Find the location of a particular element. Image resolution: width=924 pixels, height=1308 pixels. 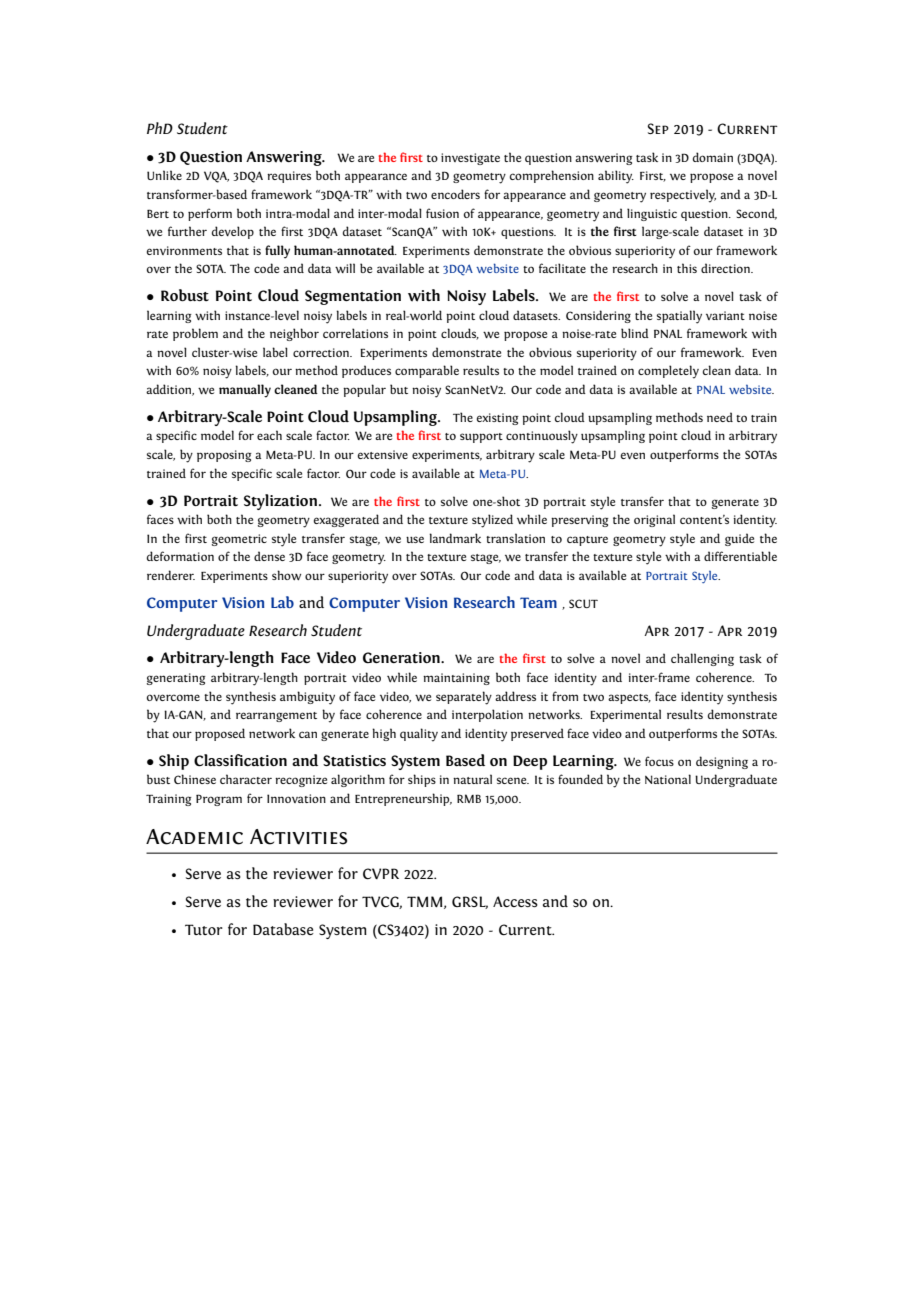

support is located at coordinates (481, 438).
